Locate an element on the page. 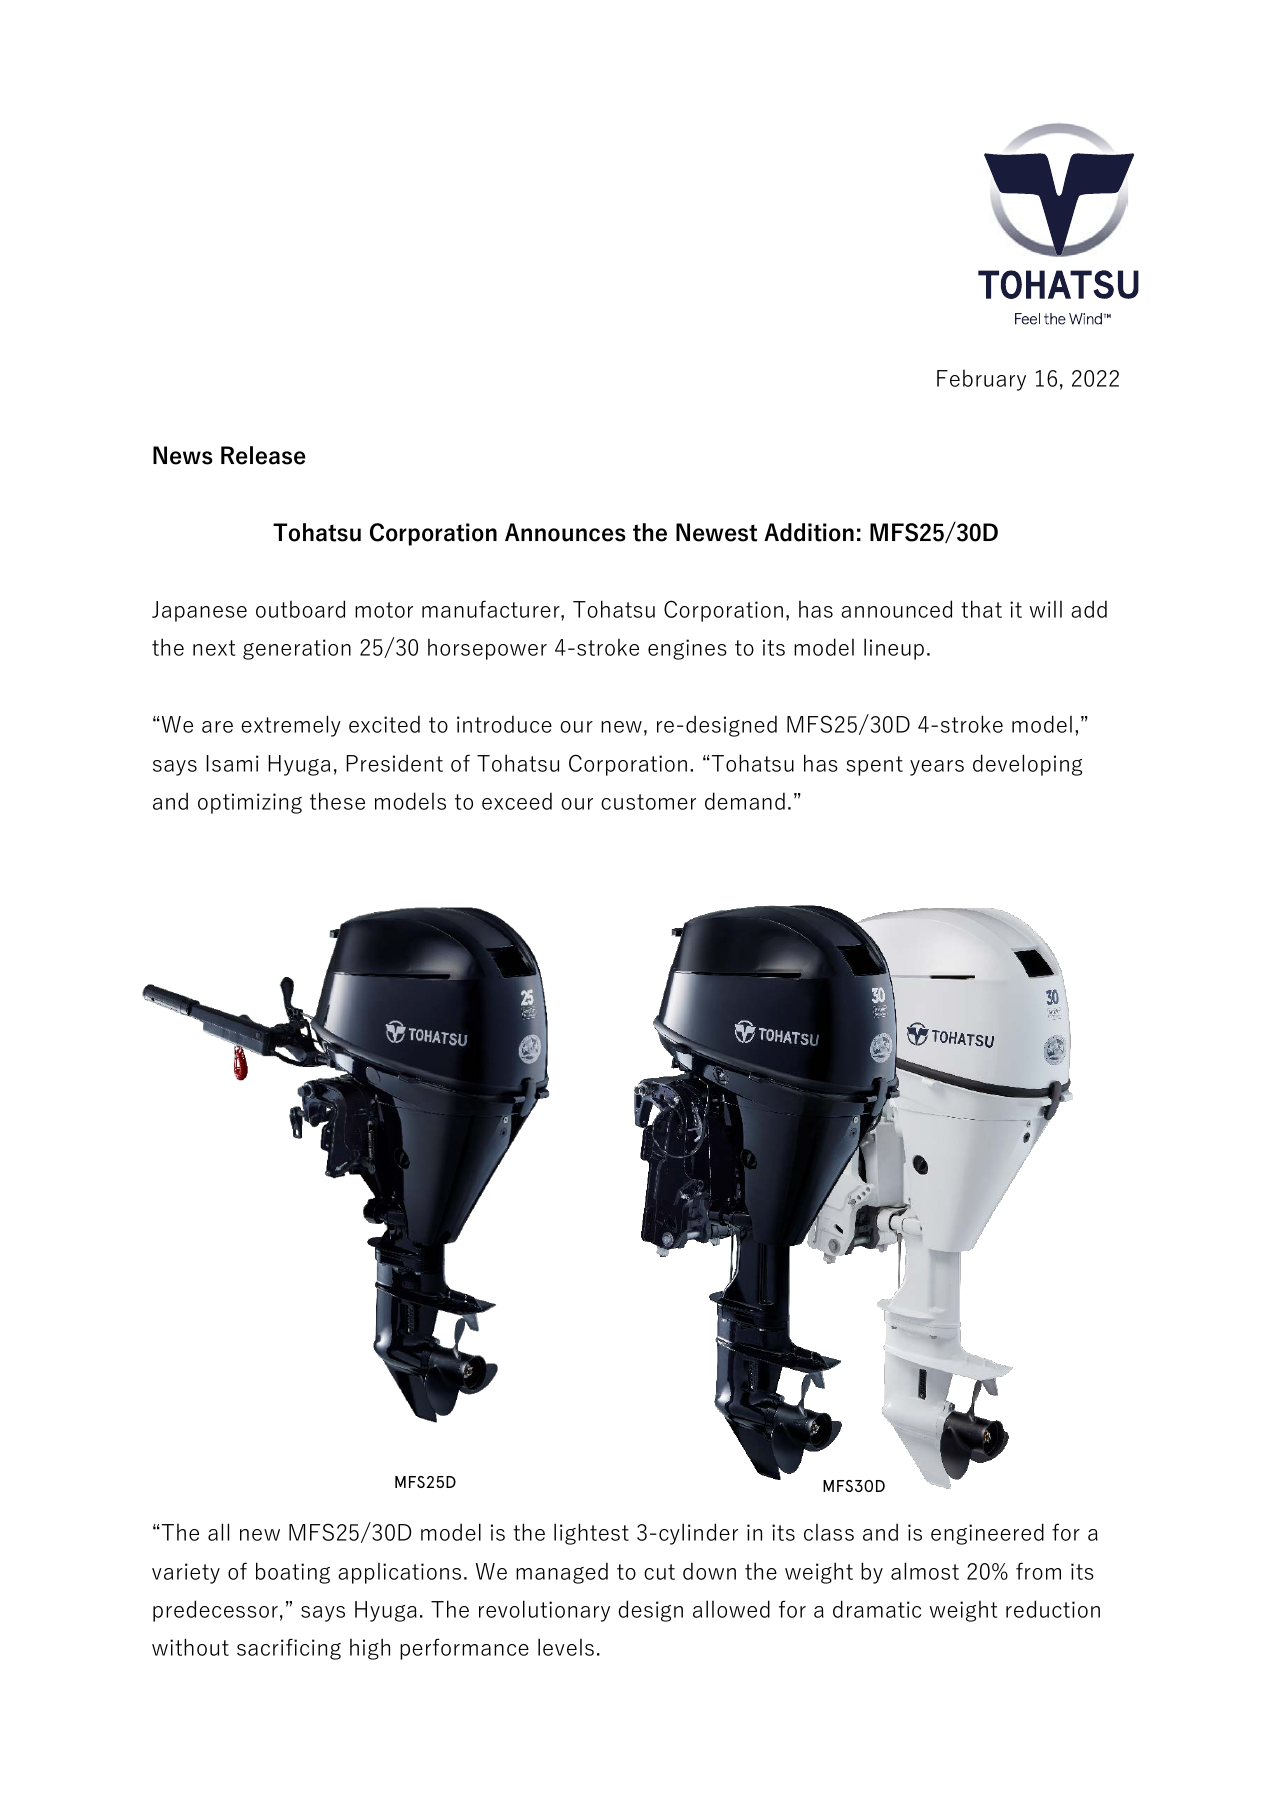 Image resolution: width=1272 pixels, height=1799 pixels. Release is located at coordinates (263, 455).
